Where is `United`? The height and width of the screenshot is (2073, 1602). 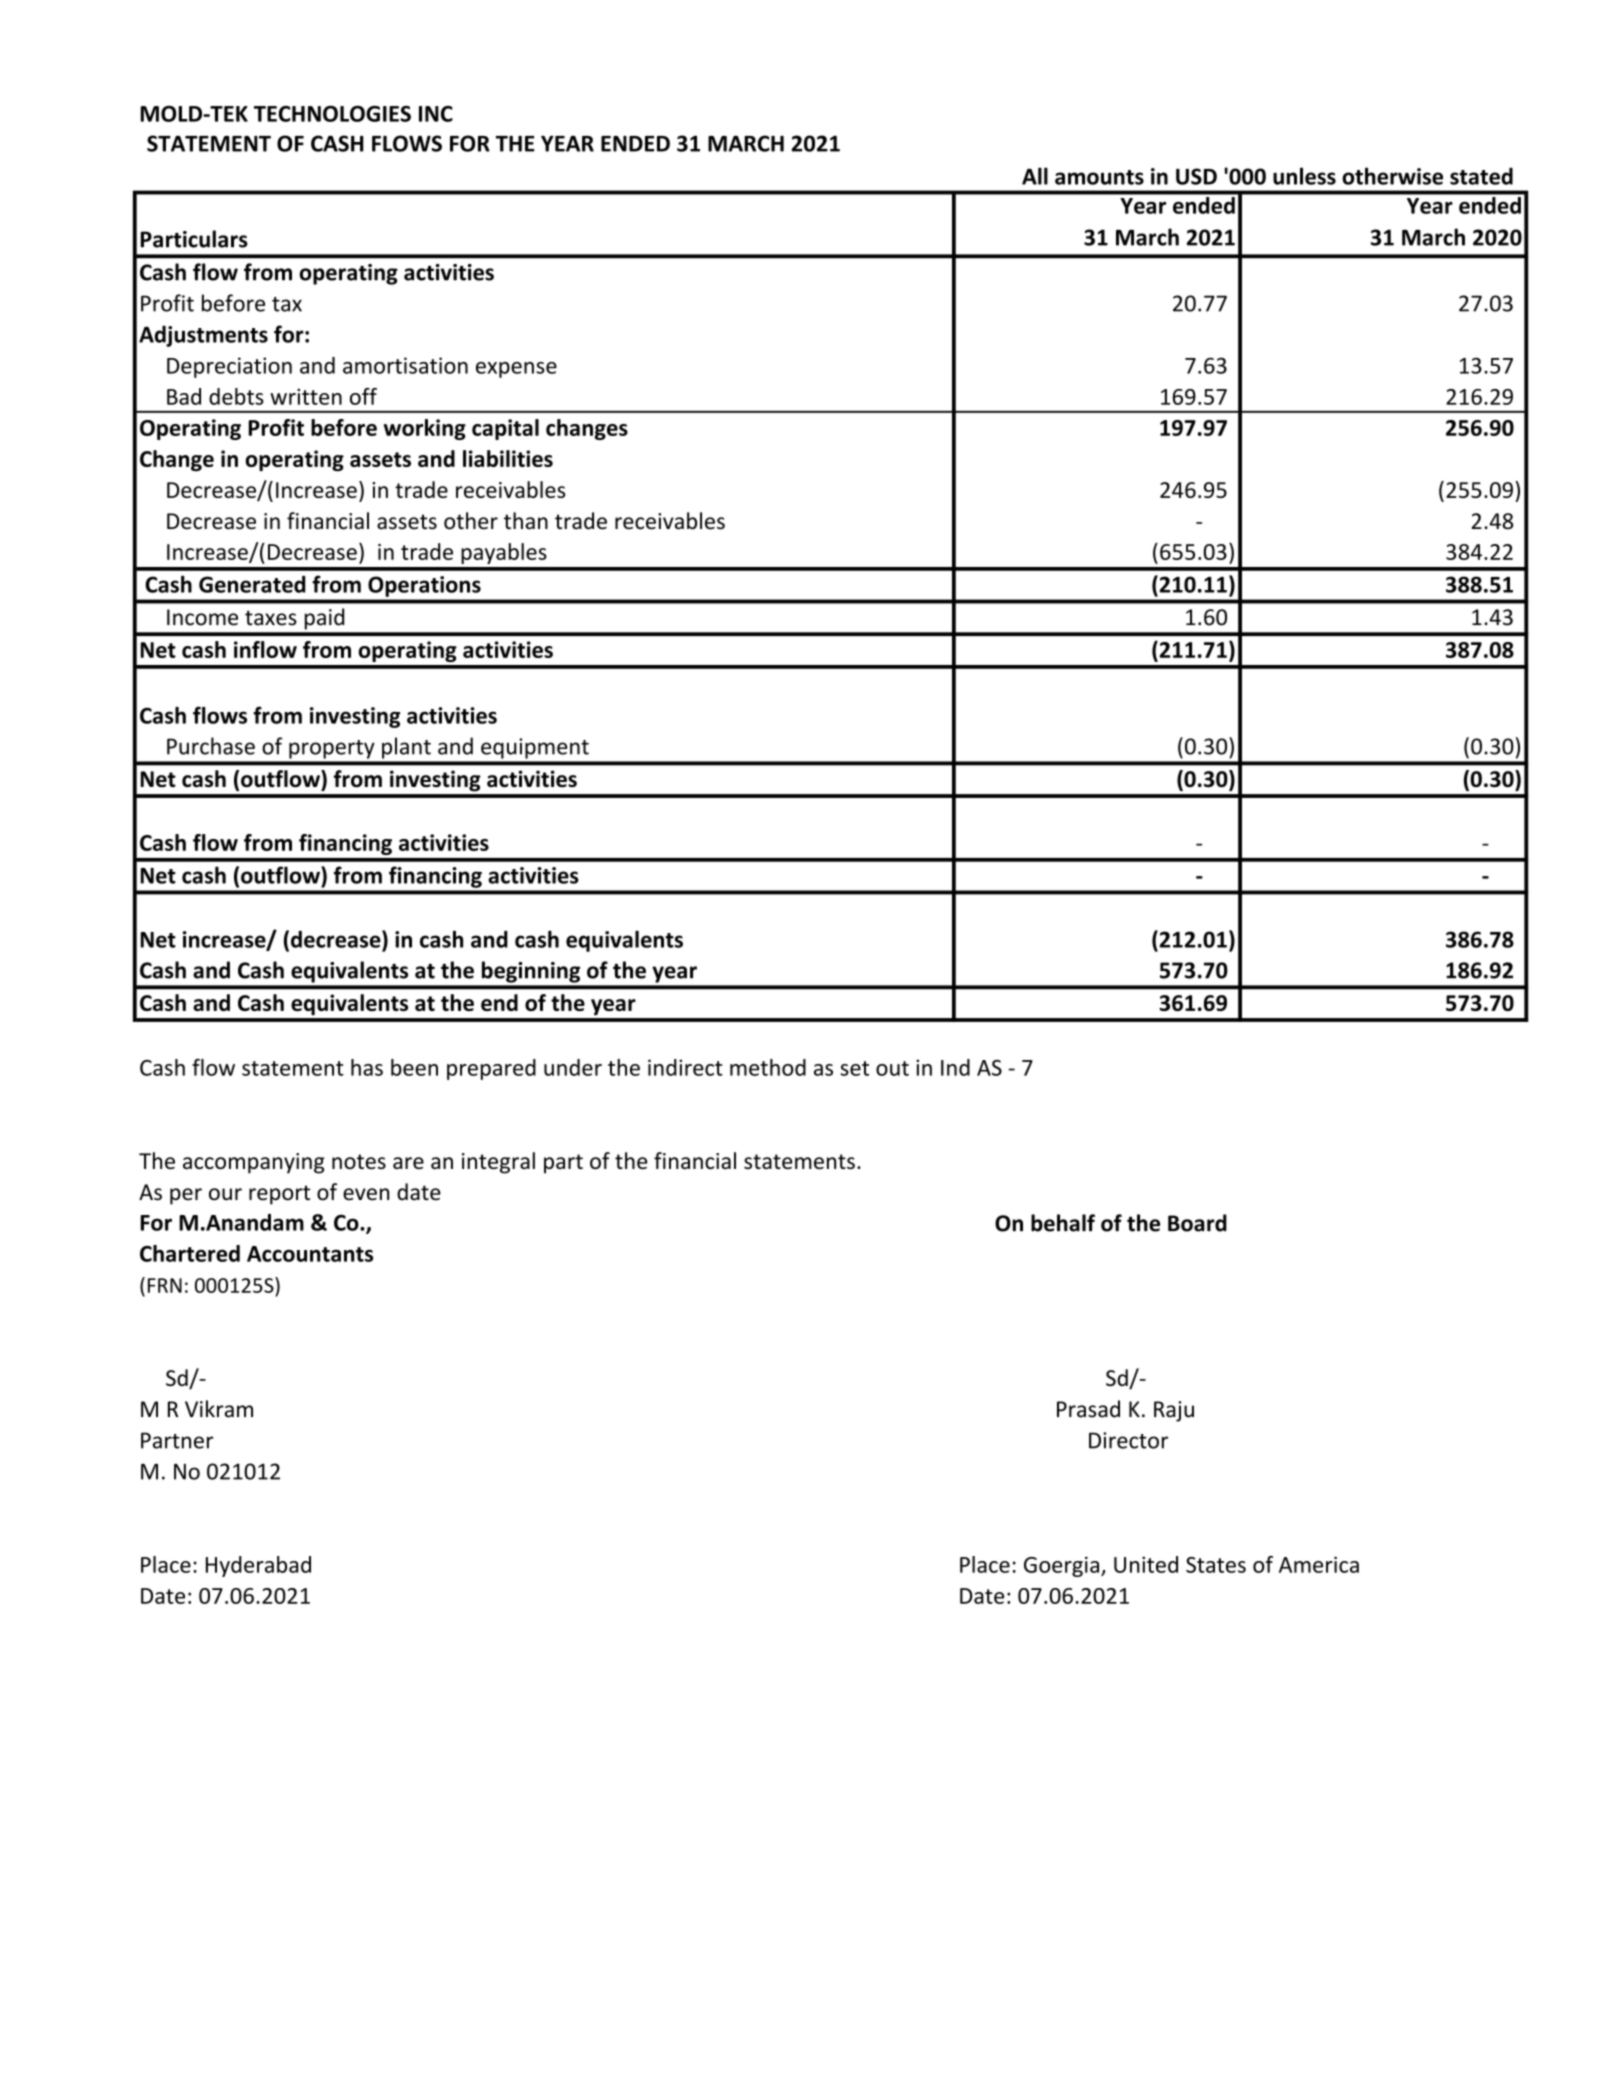 United is located at coordinates (1146, 1564).
